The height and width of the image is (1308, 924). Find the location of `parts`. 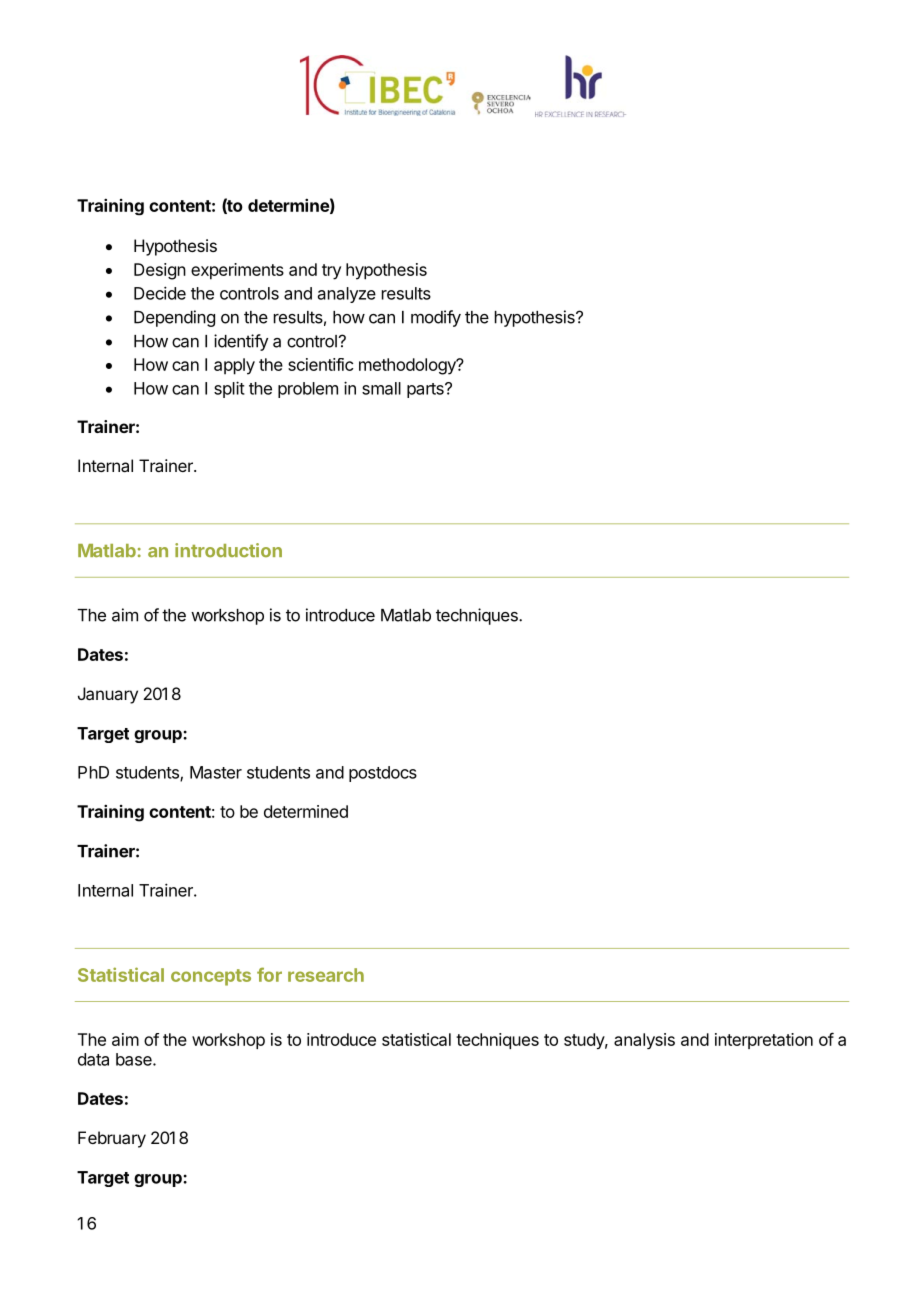

parts is located at coordinates (426, 390).
